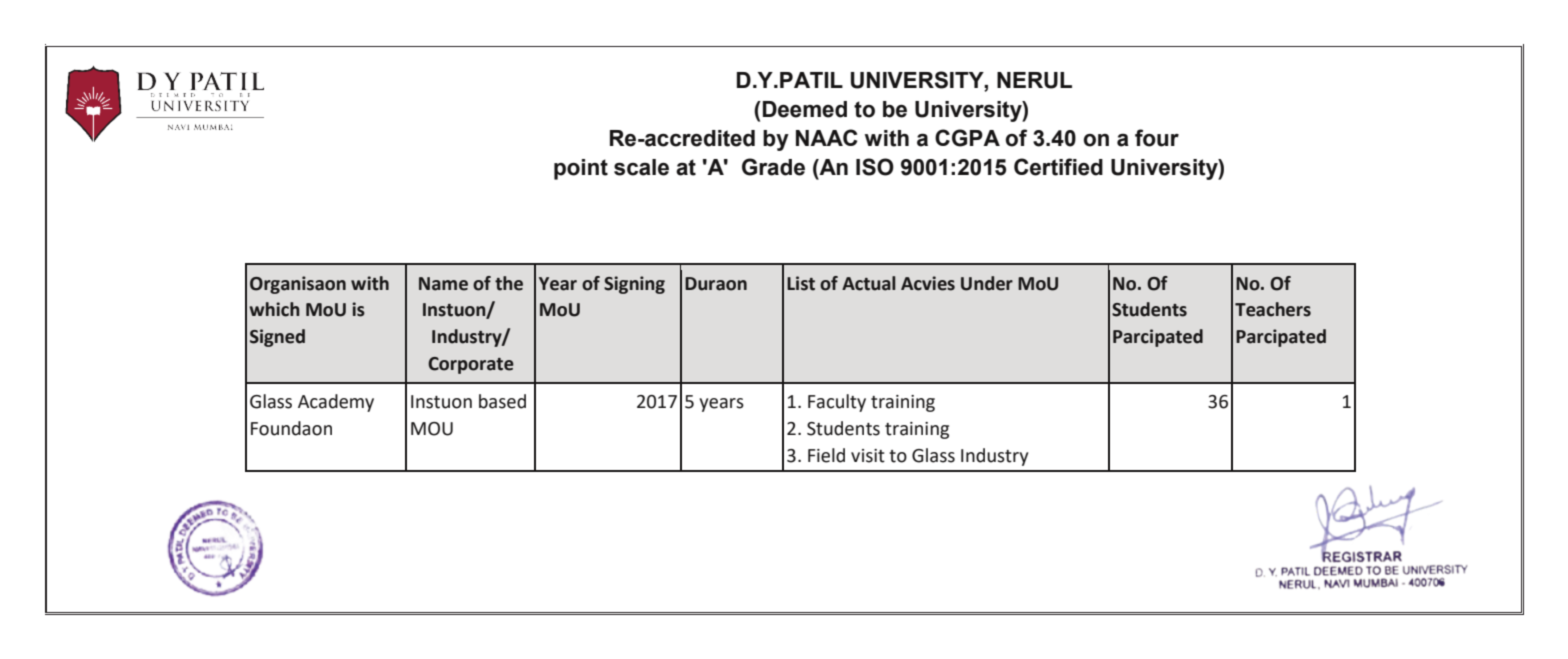 The width and height of the document is (1568, 659). Describe the element at coordinates (1157, 138) in the document. I see `four` at that location.
